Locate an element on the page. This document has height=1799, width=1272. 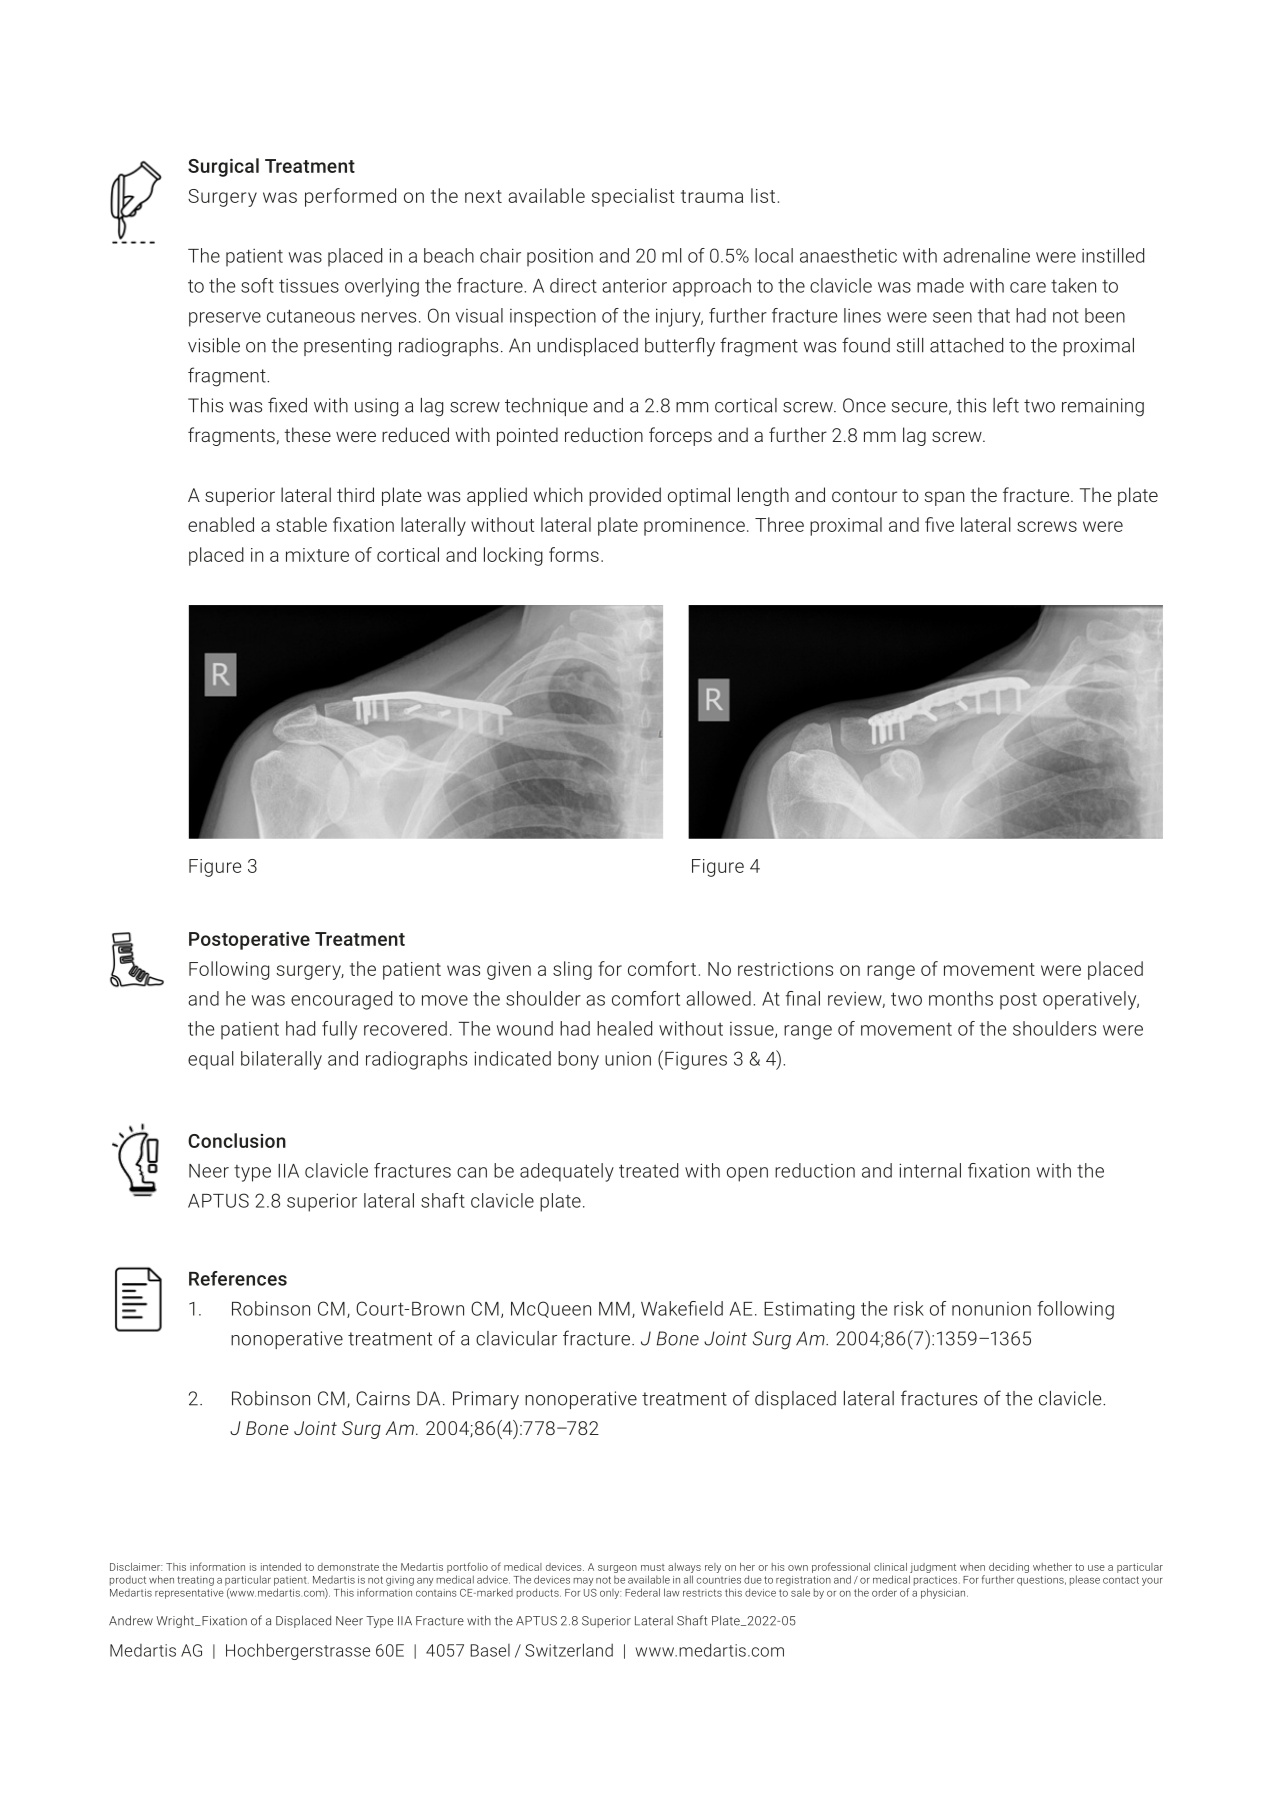
five is located at coordinates (939, 524).
